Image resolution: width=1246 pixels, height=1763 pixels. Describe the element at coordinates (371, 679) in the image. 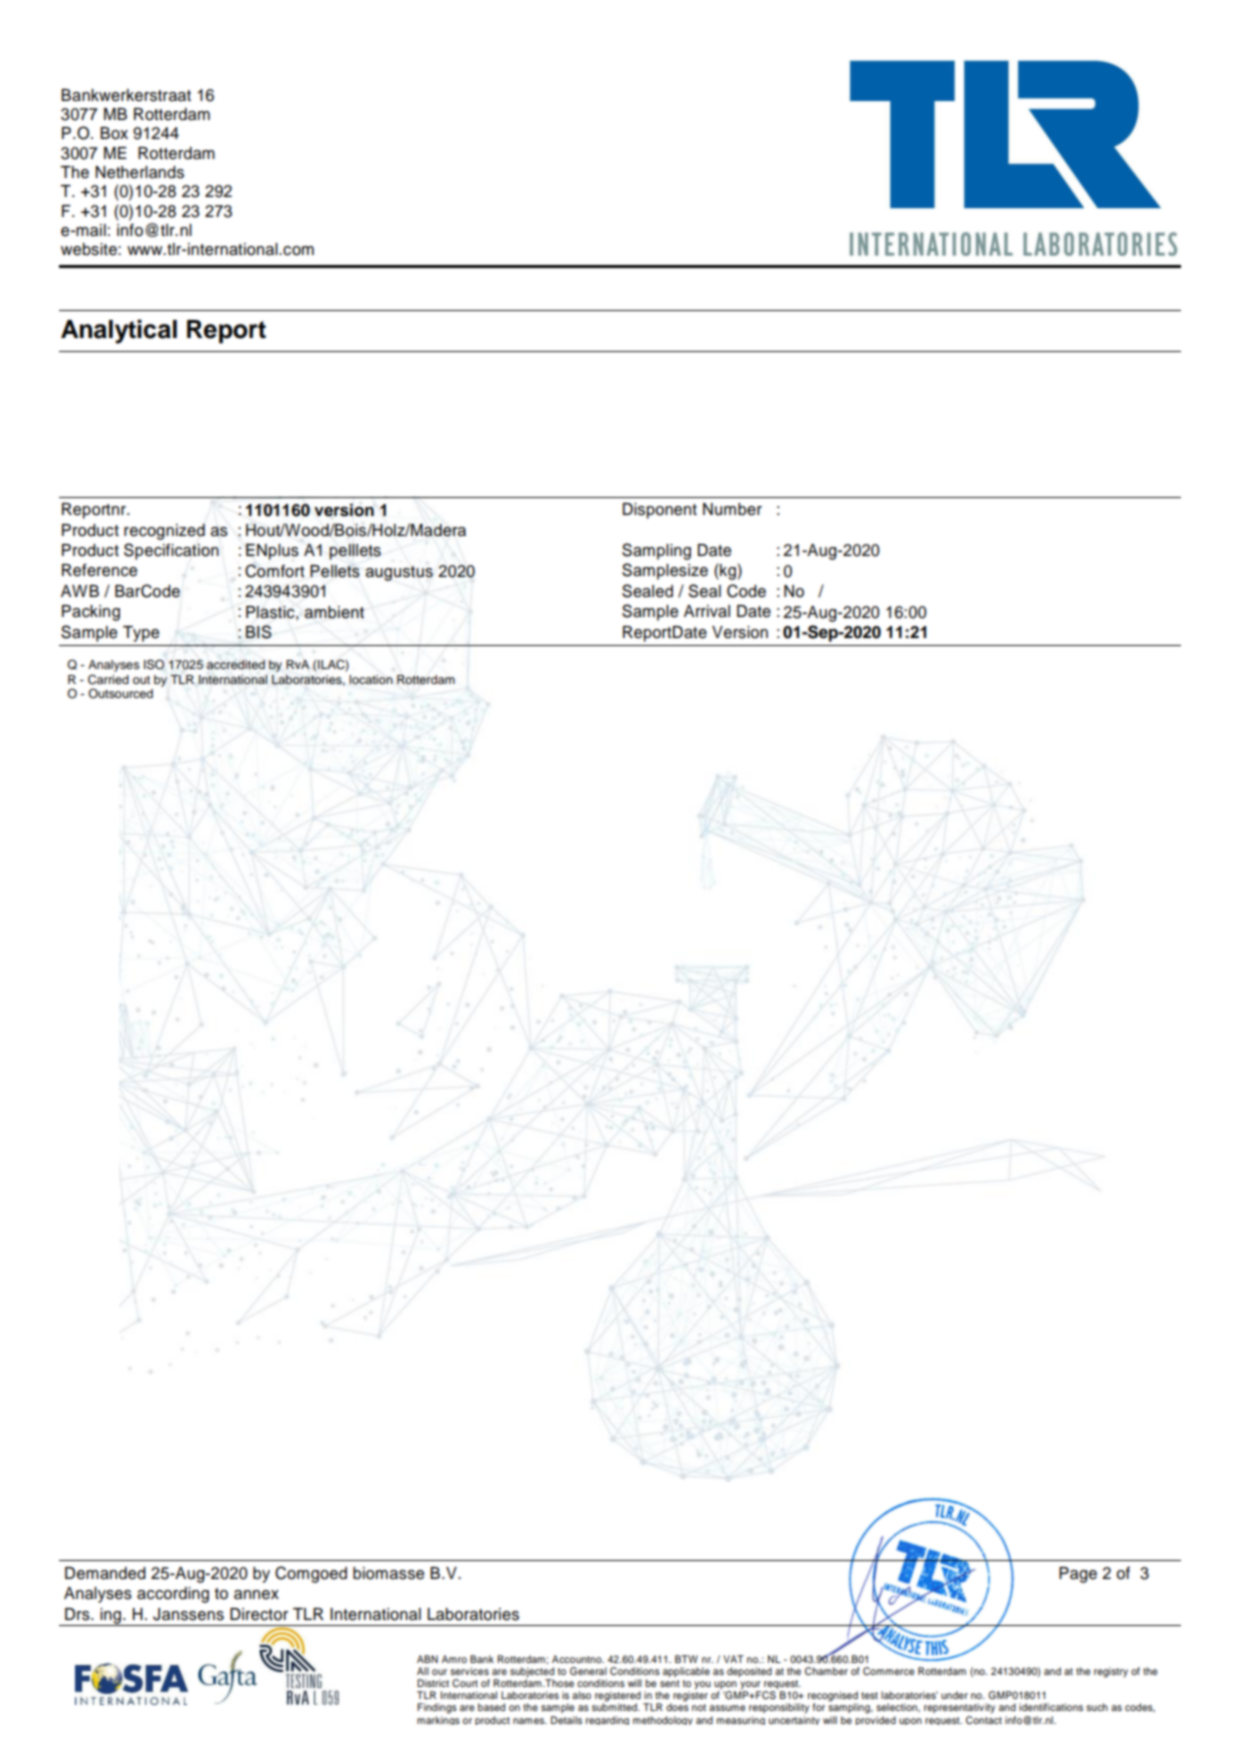

I see `location` at that location.
